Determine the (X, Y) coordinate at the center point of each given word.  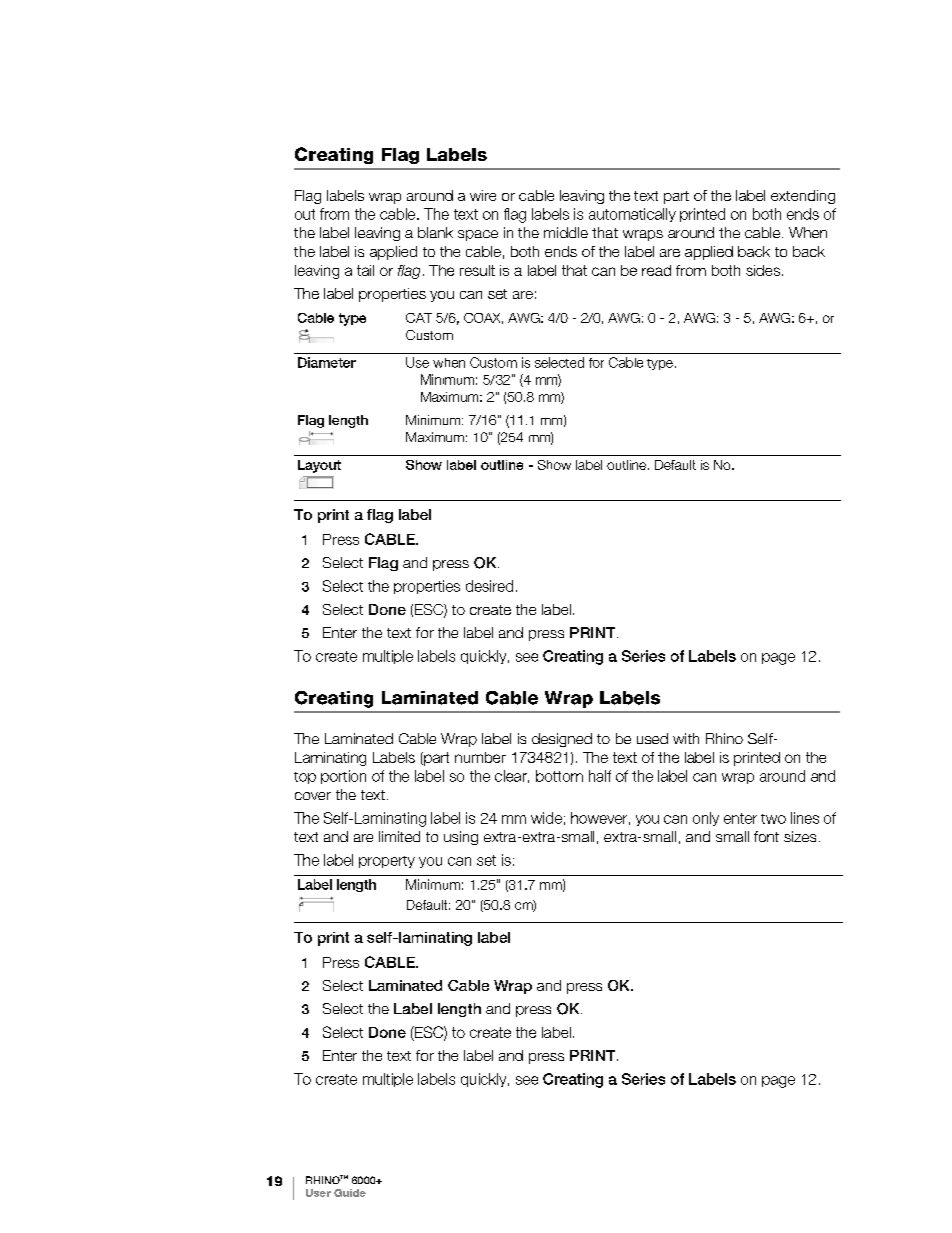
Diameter (327, 362)
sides (763, 270)
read (656, 270)
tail (365, 270)
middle (566, 232)
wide (546, 818)
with (686, 738)
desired (489, 586)
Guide (350, 1193)
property (387, 862)
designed (562, 740)
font (766, 836)
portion (343, 777)
